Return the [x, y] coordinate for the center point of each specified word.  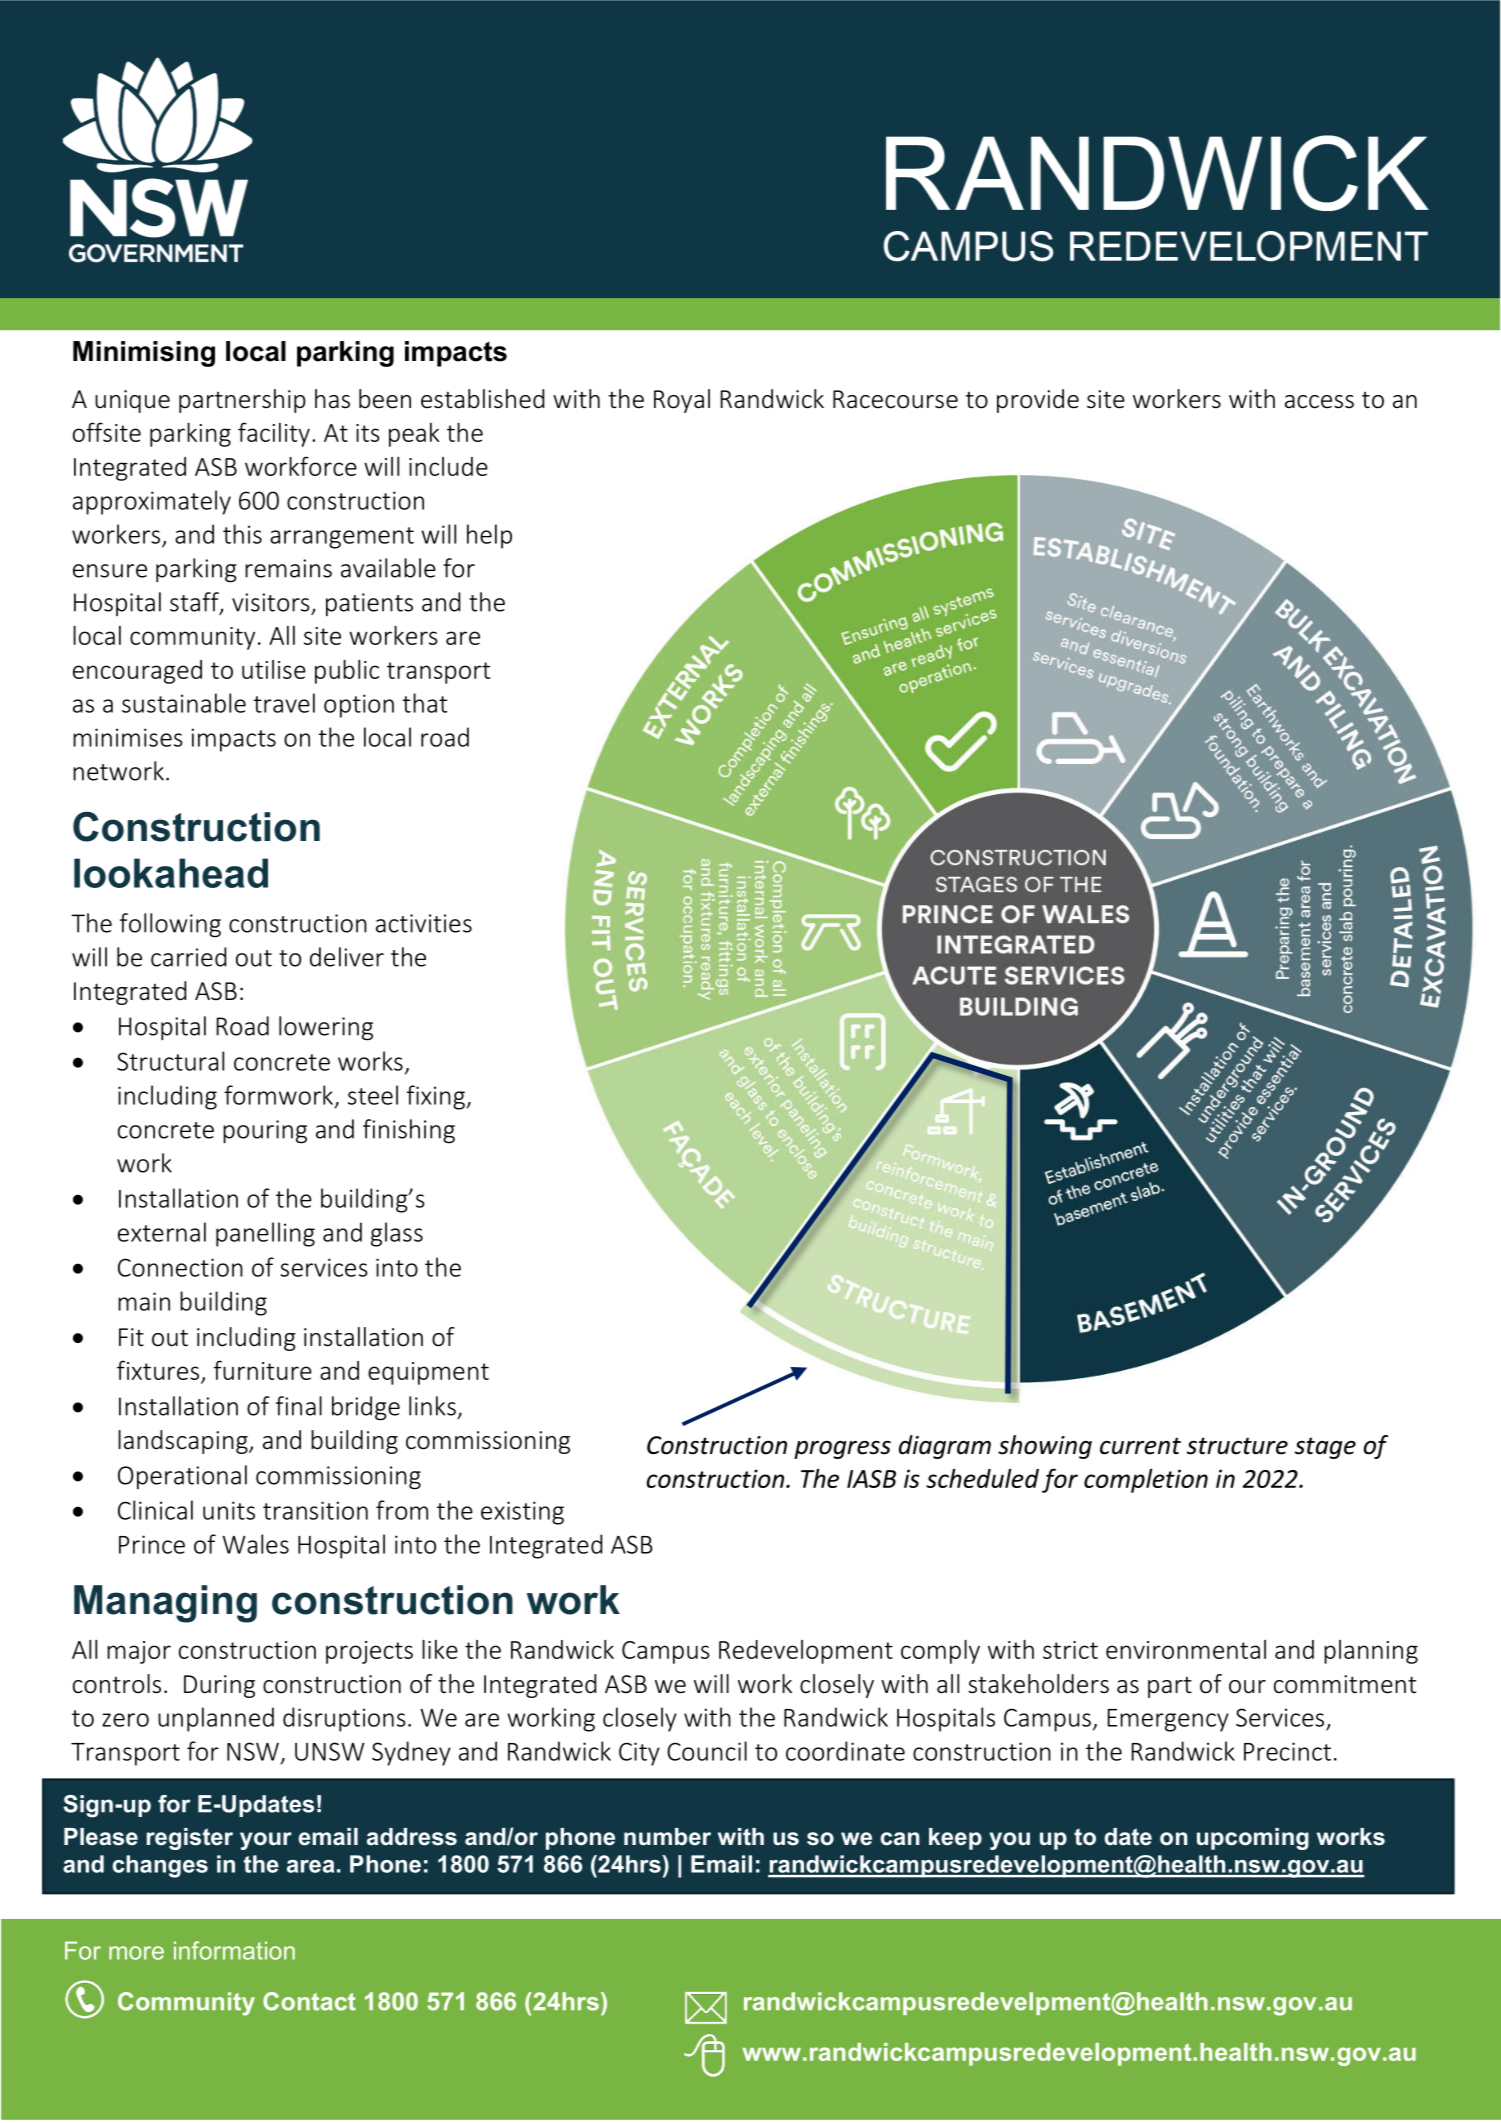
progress [842, 1450]
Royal [682, 401]
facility [274, 434]
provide [1038, 401]
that [425, 703]
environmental [1186, 1649]
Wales [255, 1544]
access [1319, 402]
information [234, 1950]
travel [284, 703]
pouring [265, 1132]
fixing [437, 1097]
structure [1237, 1446]
